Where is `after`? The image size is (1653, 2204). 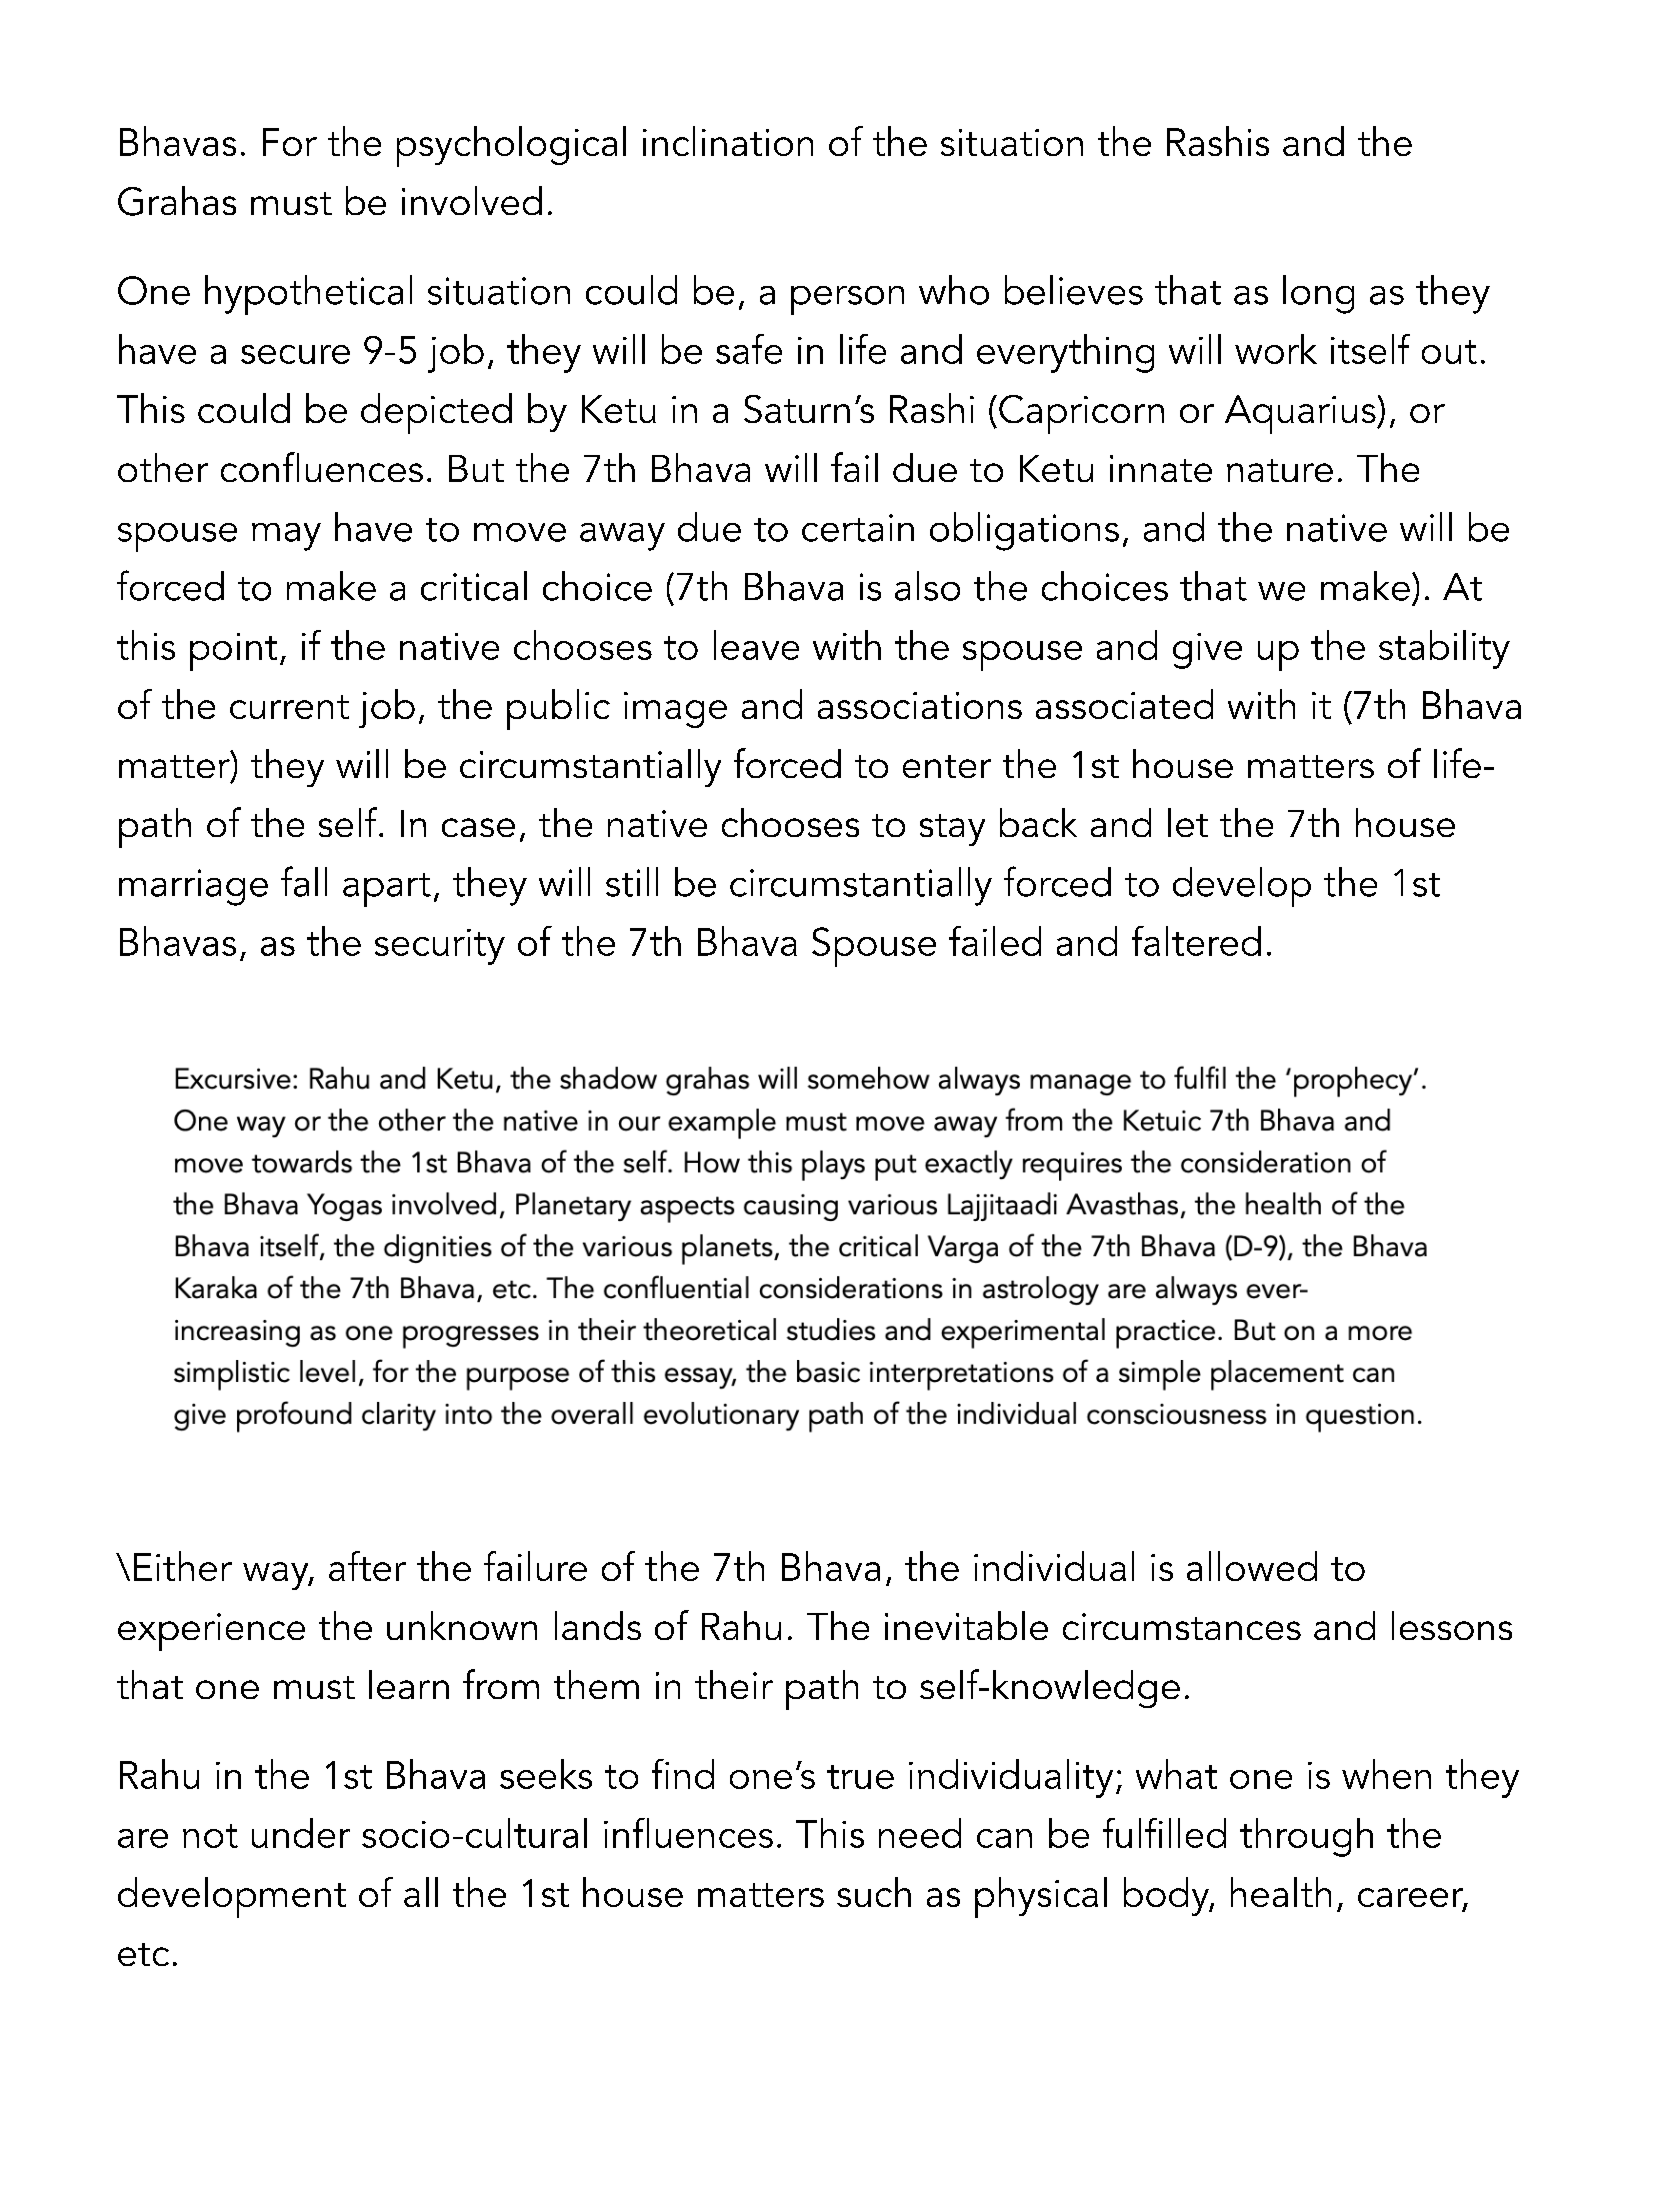
after is located at coordinates (367, 1566).
